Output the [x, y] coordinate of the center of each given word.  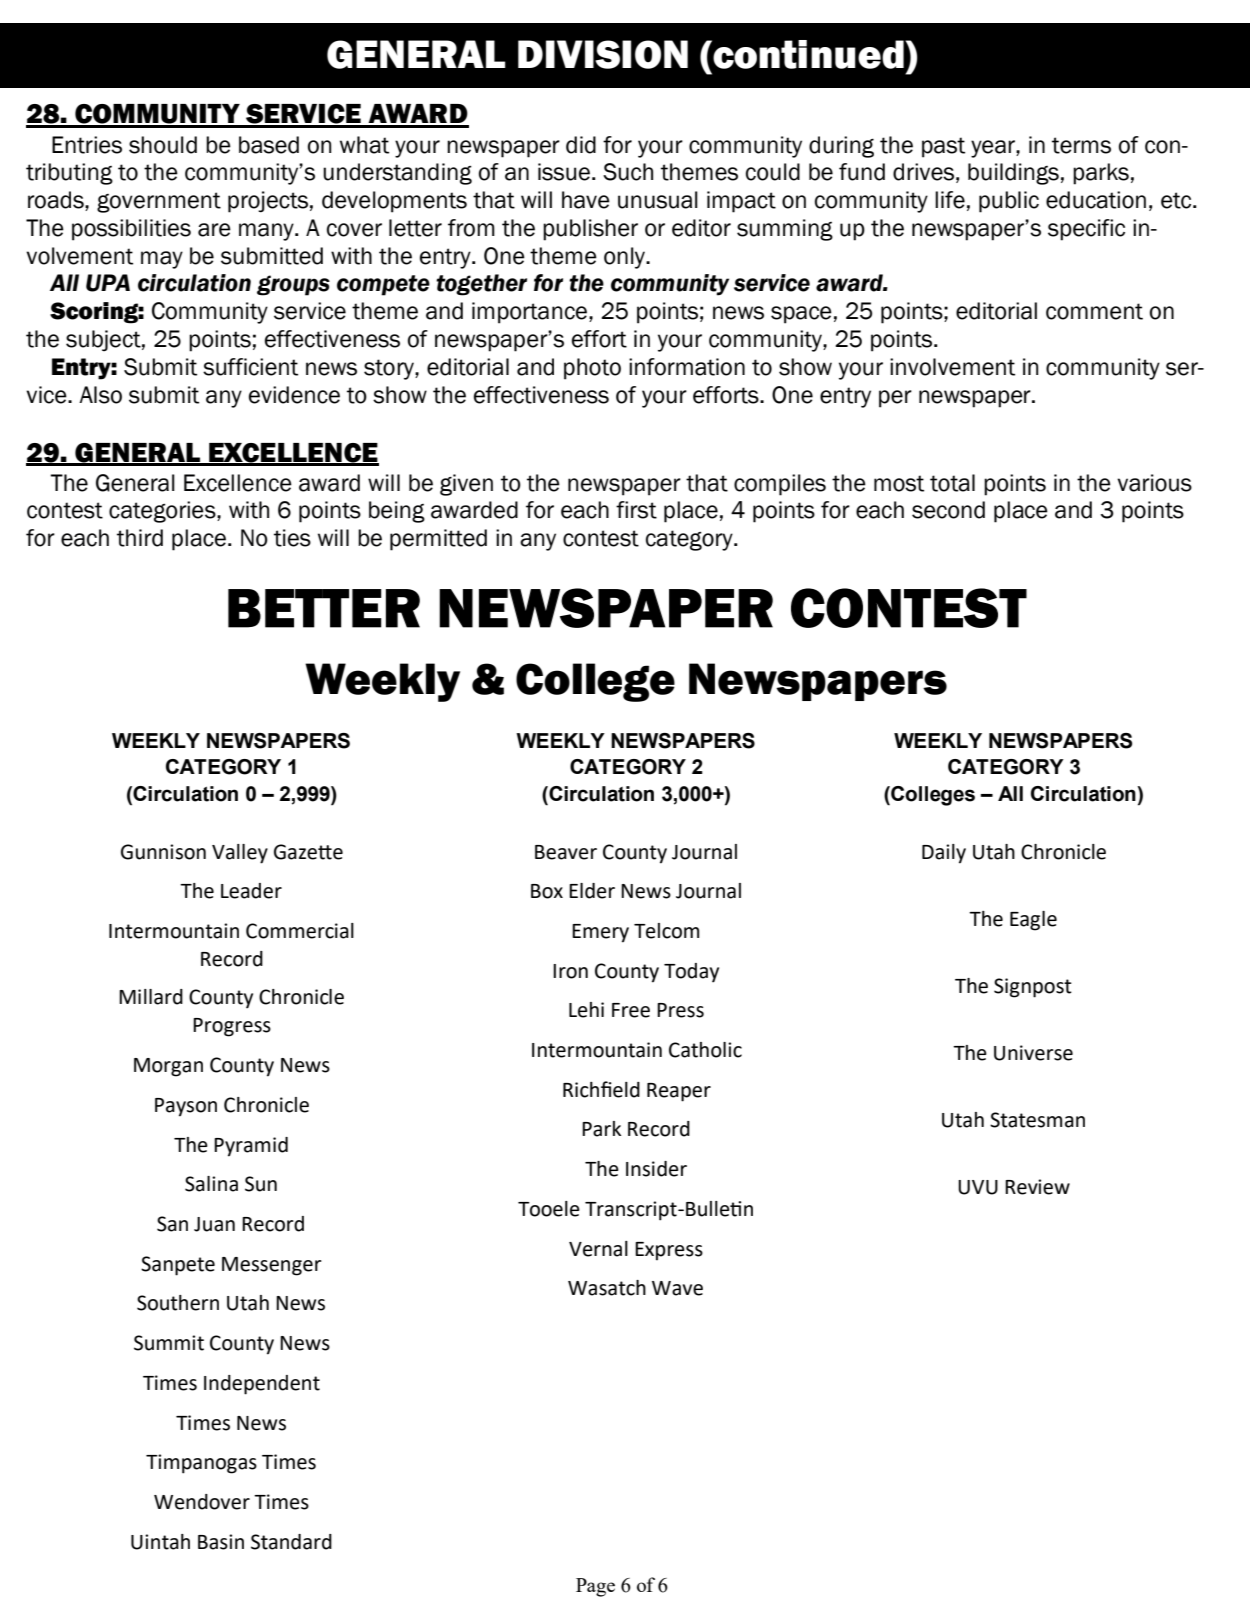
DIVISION [603, 54]
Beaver [566, 852]
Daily [944, 854]
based [269, 145]
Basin [221, 1542]
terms [1081, 145]
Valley [240, 854]
